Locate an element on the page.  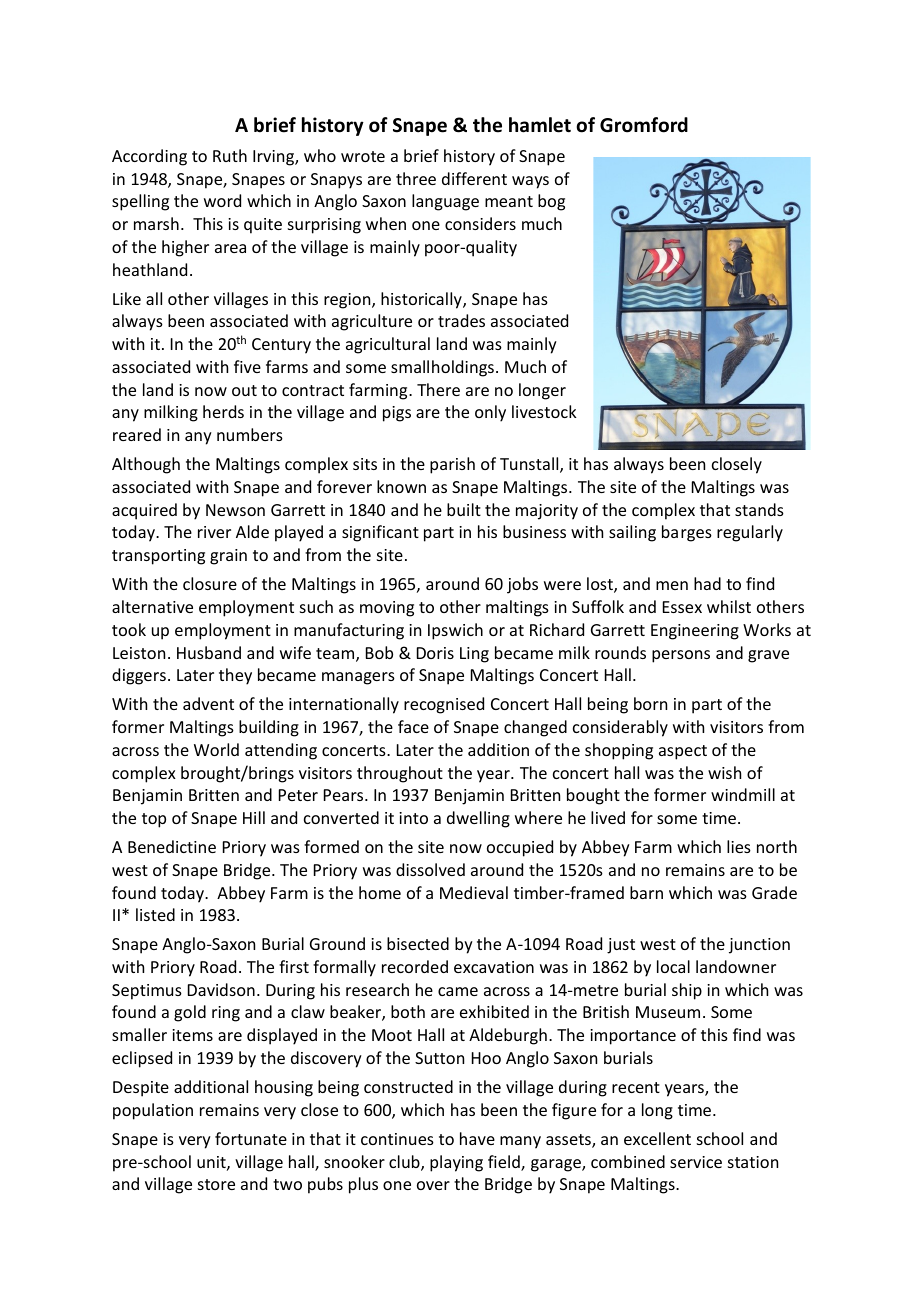
language is located at coordinates (445, 202).
